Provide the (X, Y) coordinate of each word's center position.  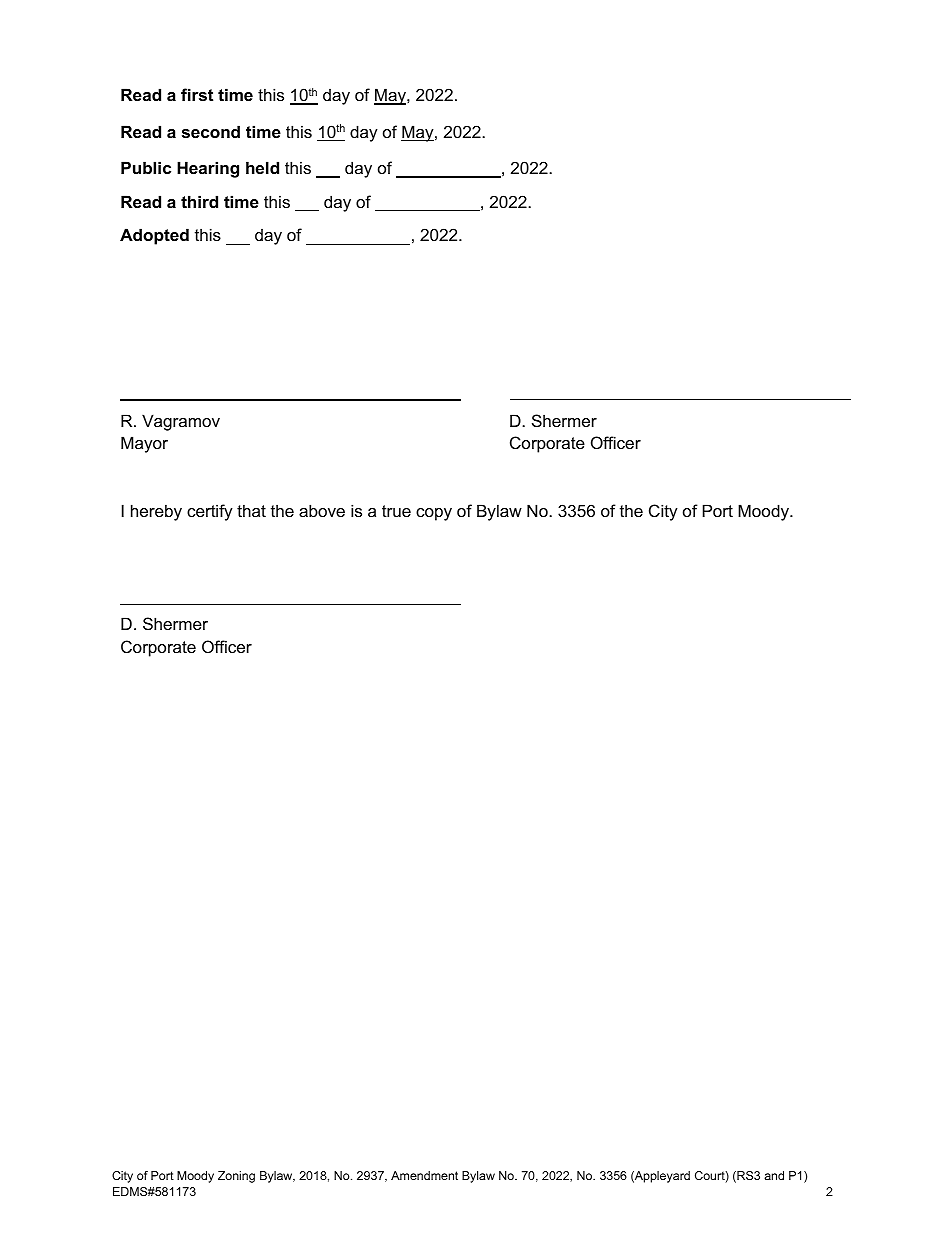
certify (210, 512)
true (396, 511)
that (251, 510)
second (211, 131)
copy (434, 514)
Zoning (236, 1177)
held (262, 167)
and (774, 1175)
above (322, 510)
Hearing (208, 169)
